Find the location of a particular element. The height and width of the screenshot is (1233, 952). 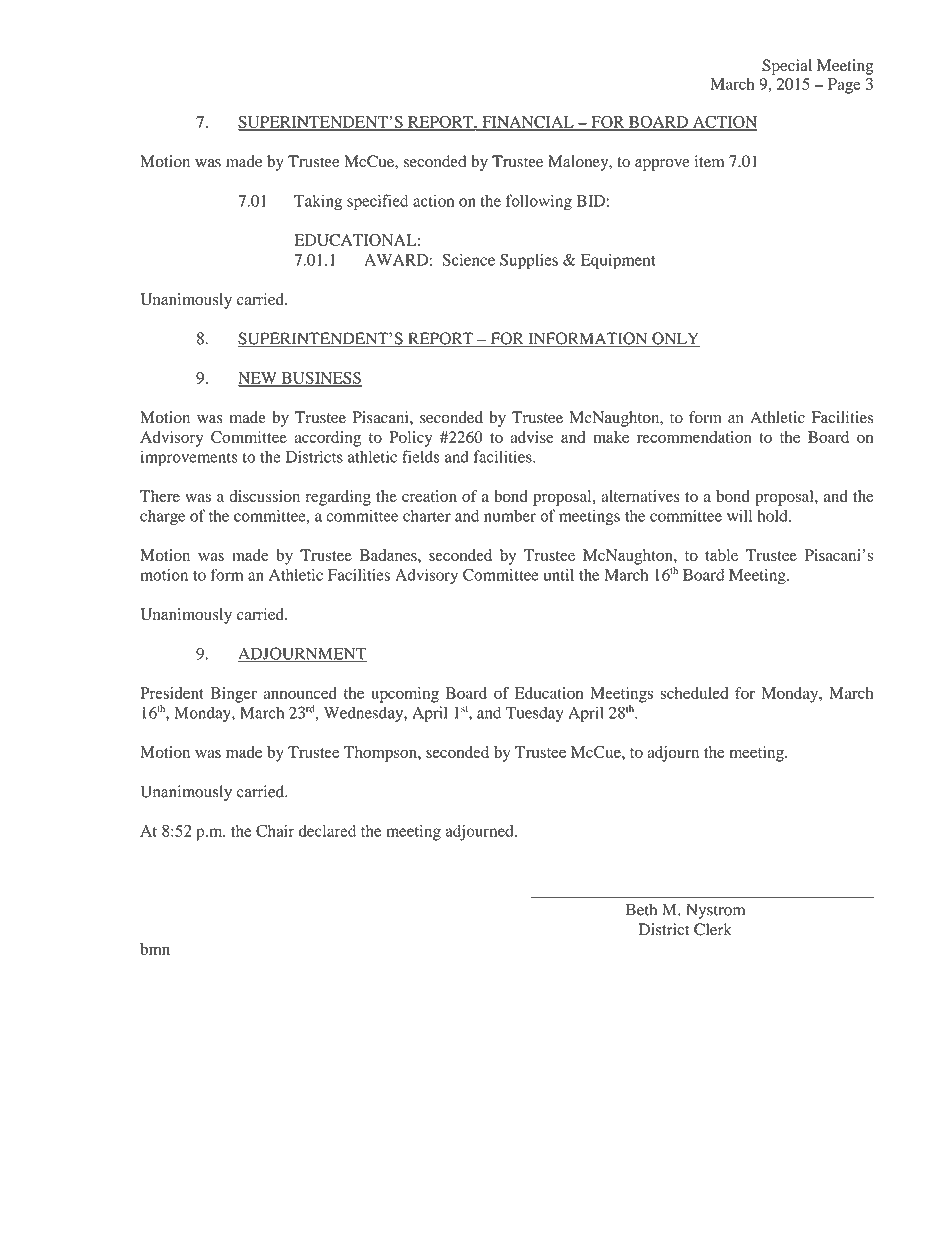

FINANCIAL is located at coordinates (528, 123).
